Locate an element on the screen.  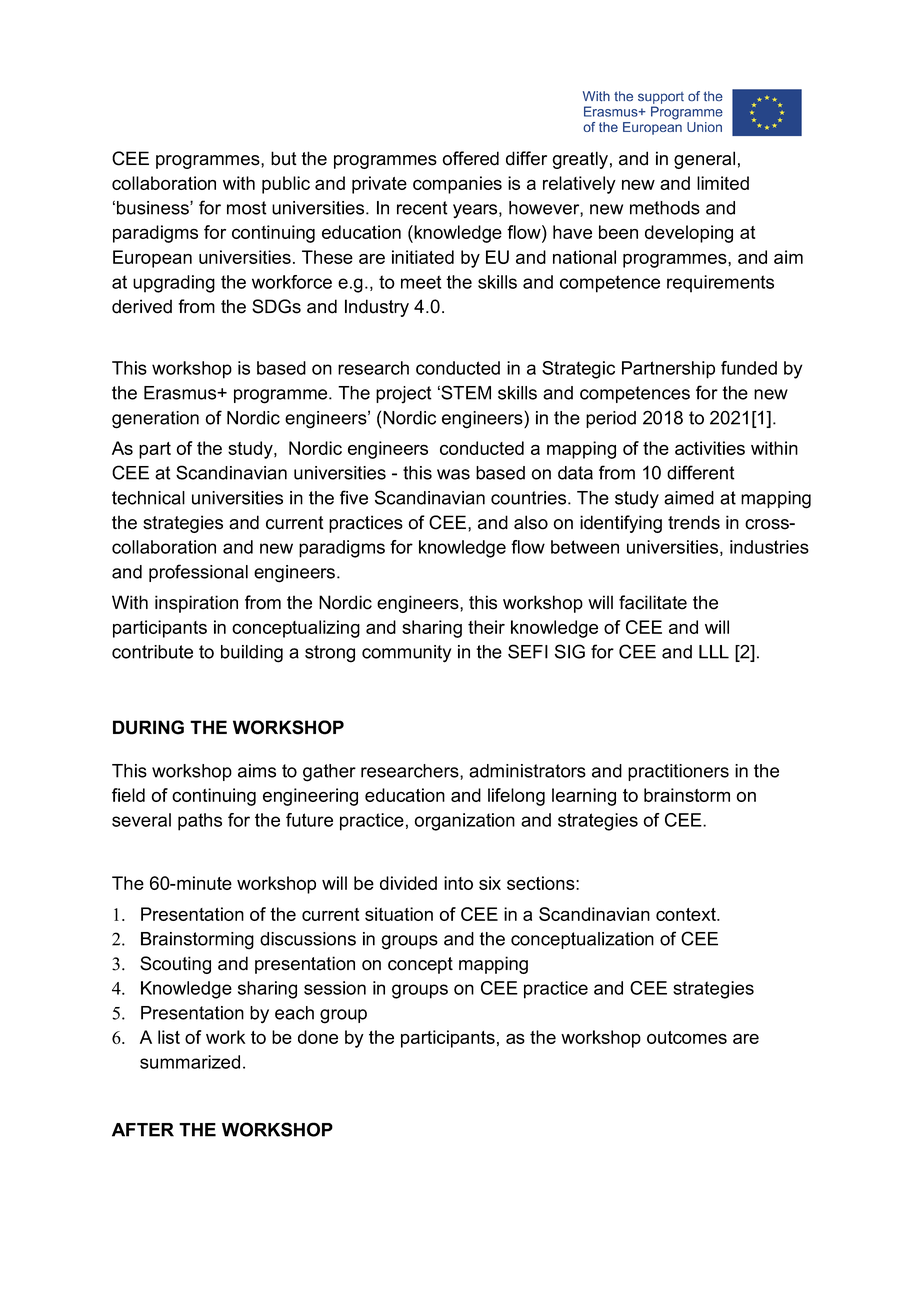
limited is located at coordinates (723, 183).
